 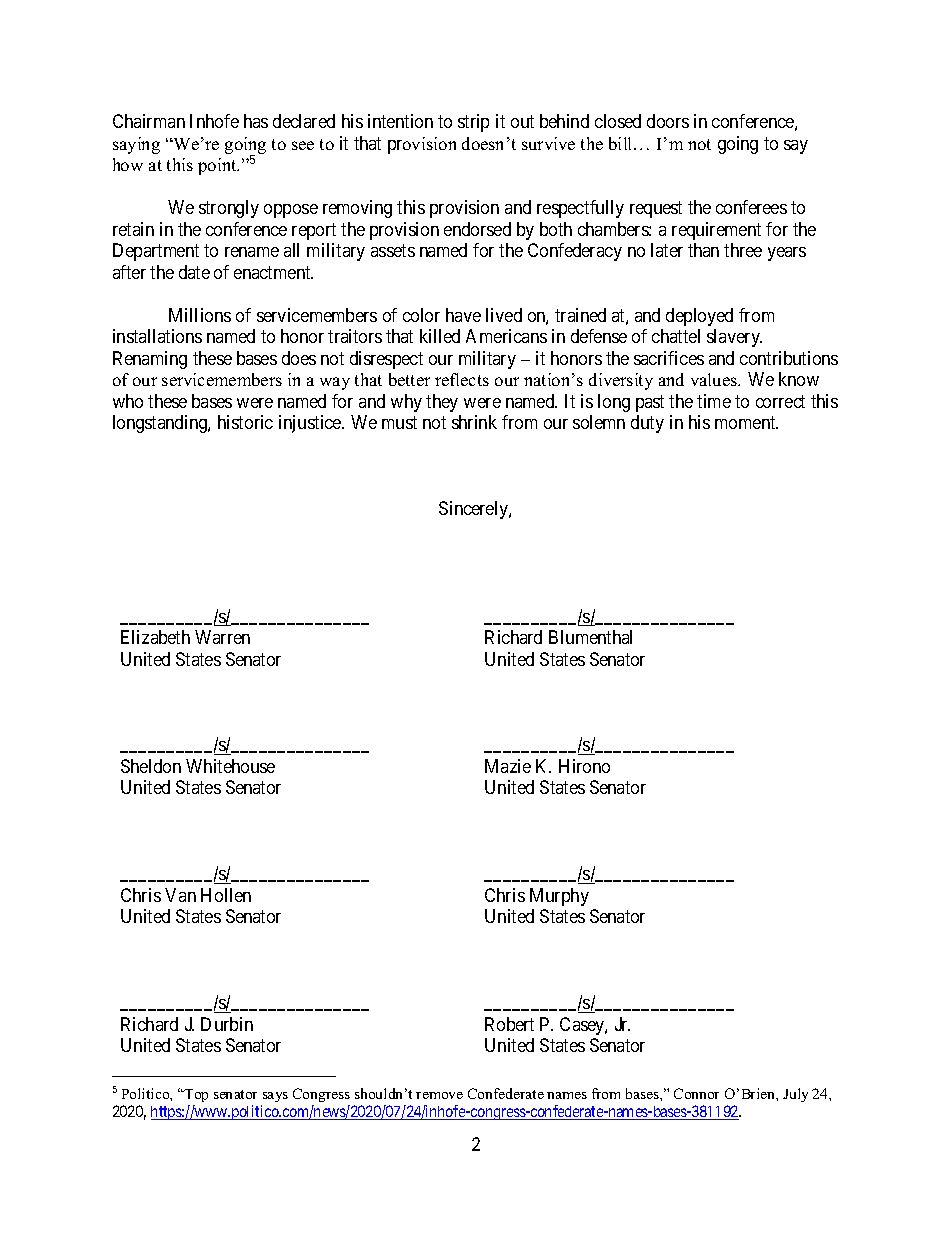 What do you see at coordinates (696, 1093) in the screenshot?
I see `Connor` at bounding box center [696, 1093].
